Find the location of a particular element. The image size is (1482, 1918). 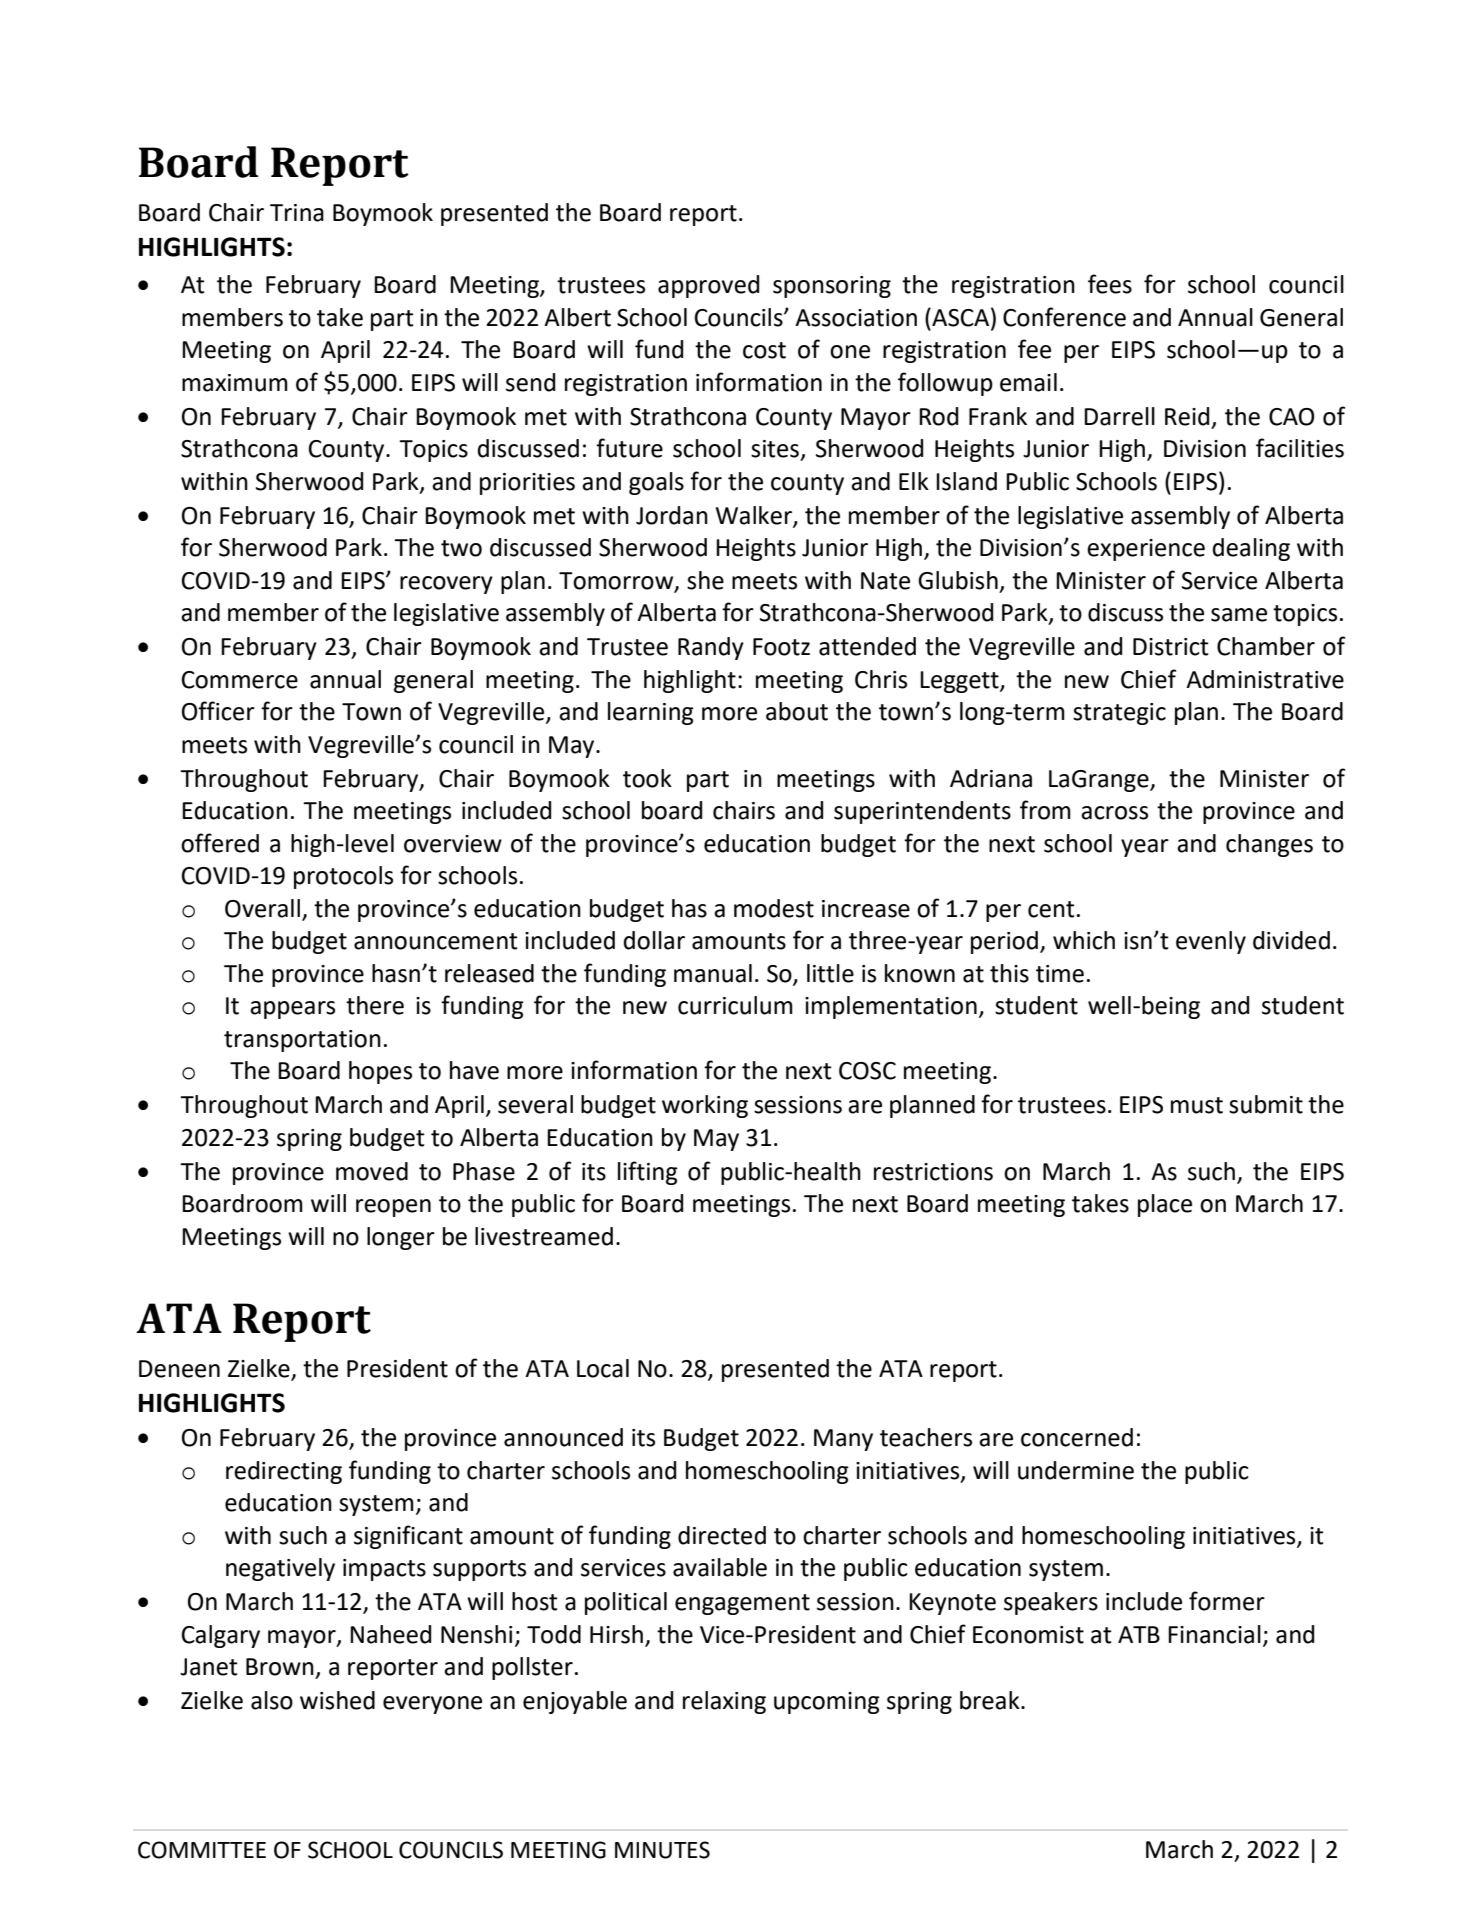

Many is located at coordinates (843, 1440).
